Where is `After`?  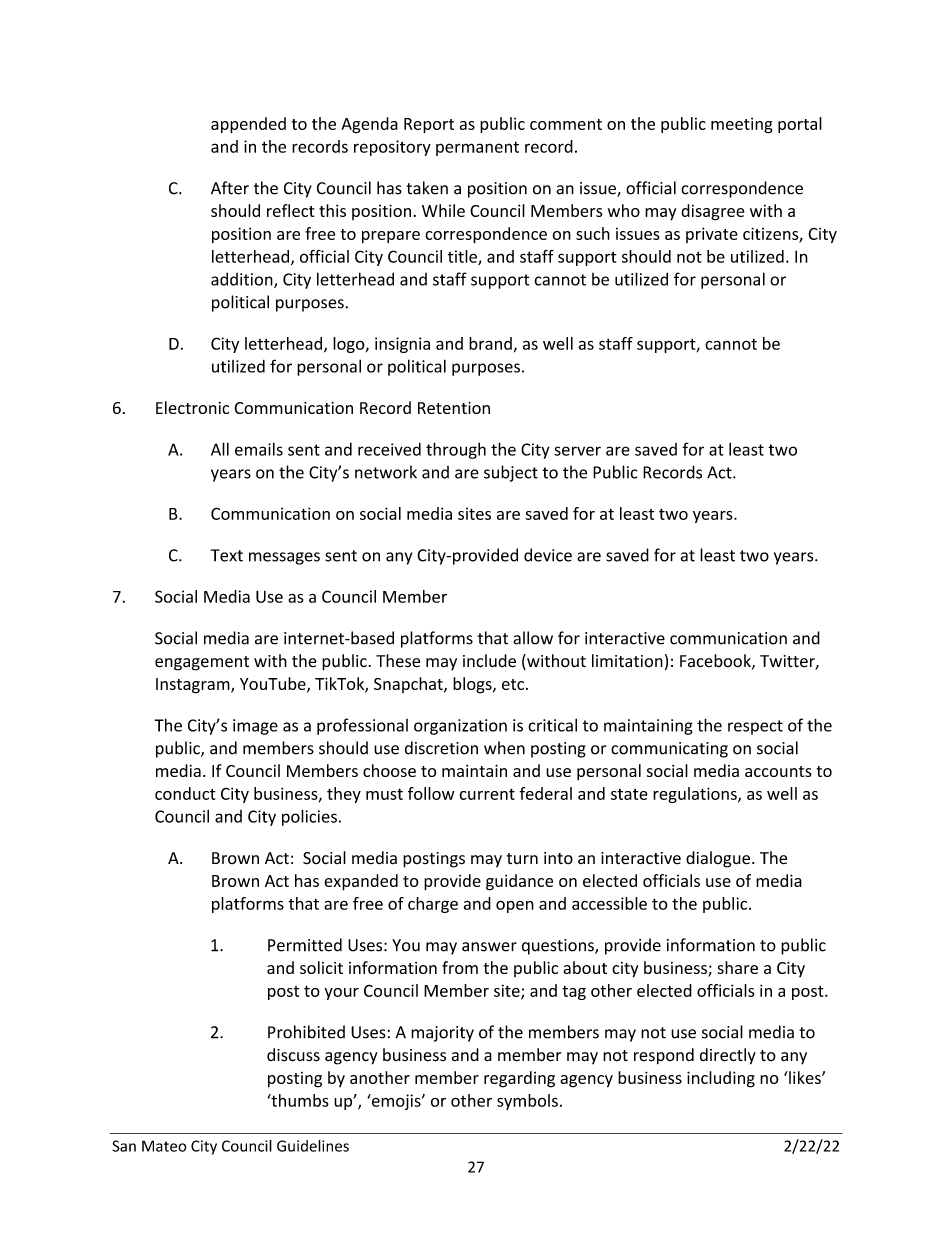
After is located at coordinates (230, 188).
